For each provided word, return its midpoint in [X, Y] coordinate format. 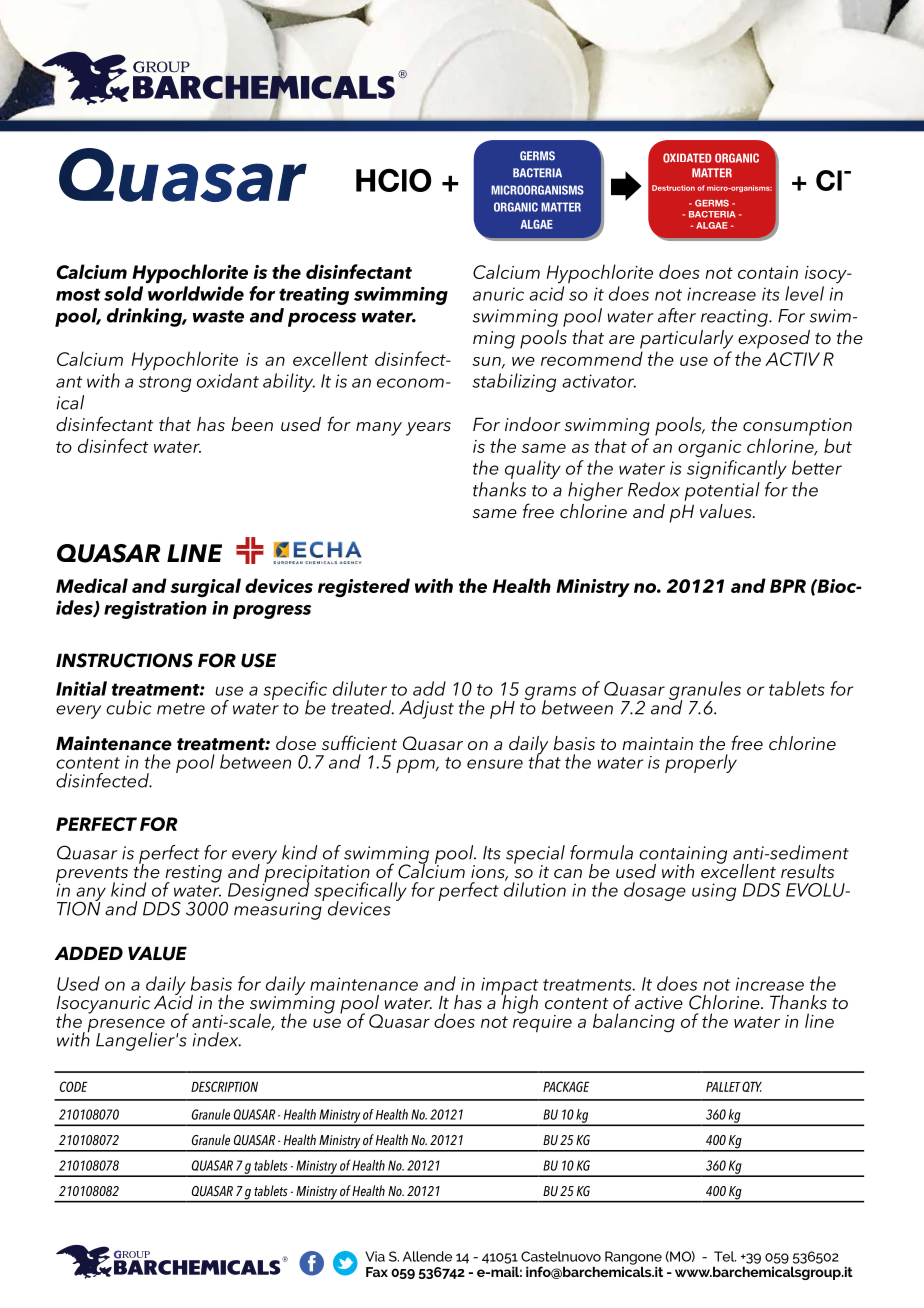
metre [181, 709]
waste [218, 316]
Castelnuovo [561, 1256]
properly [701, 763]
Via [375, 1256]
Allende [427, 1256]
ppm [416, 766]
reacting [735, 318]
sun [487, 362]
